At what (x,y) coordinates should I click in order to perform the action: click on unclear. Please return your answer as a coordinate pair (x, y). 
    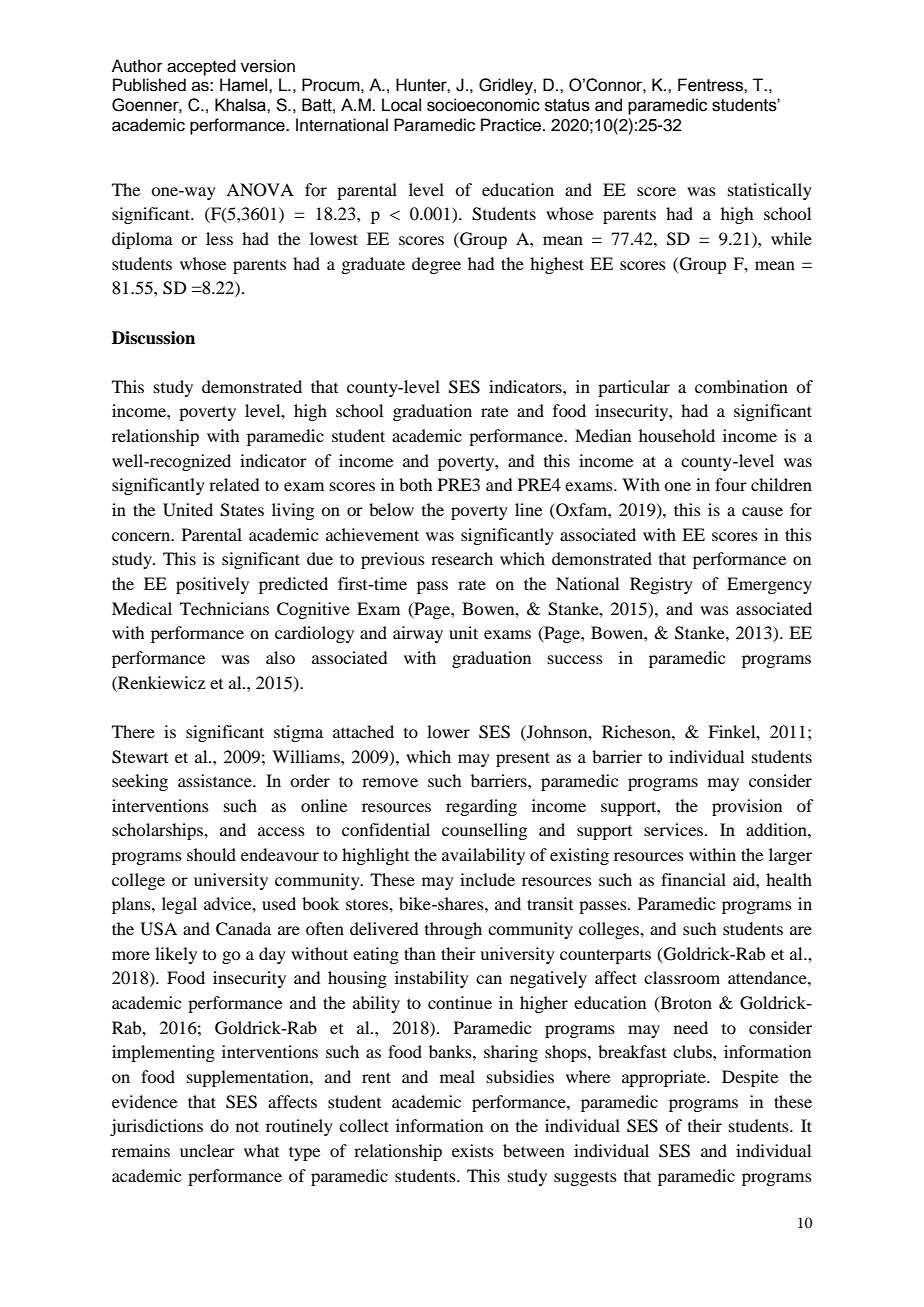
    Looking at the image, I should click on (207, 1150).
